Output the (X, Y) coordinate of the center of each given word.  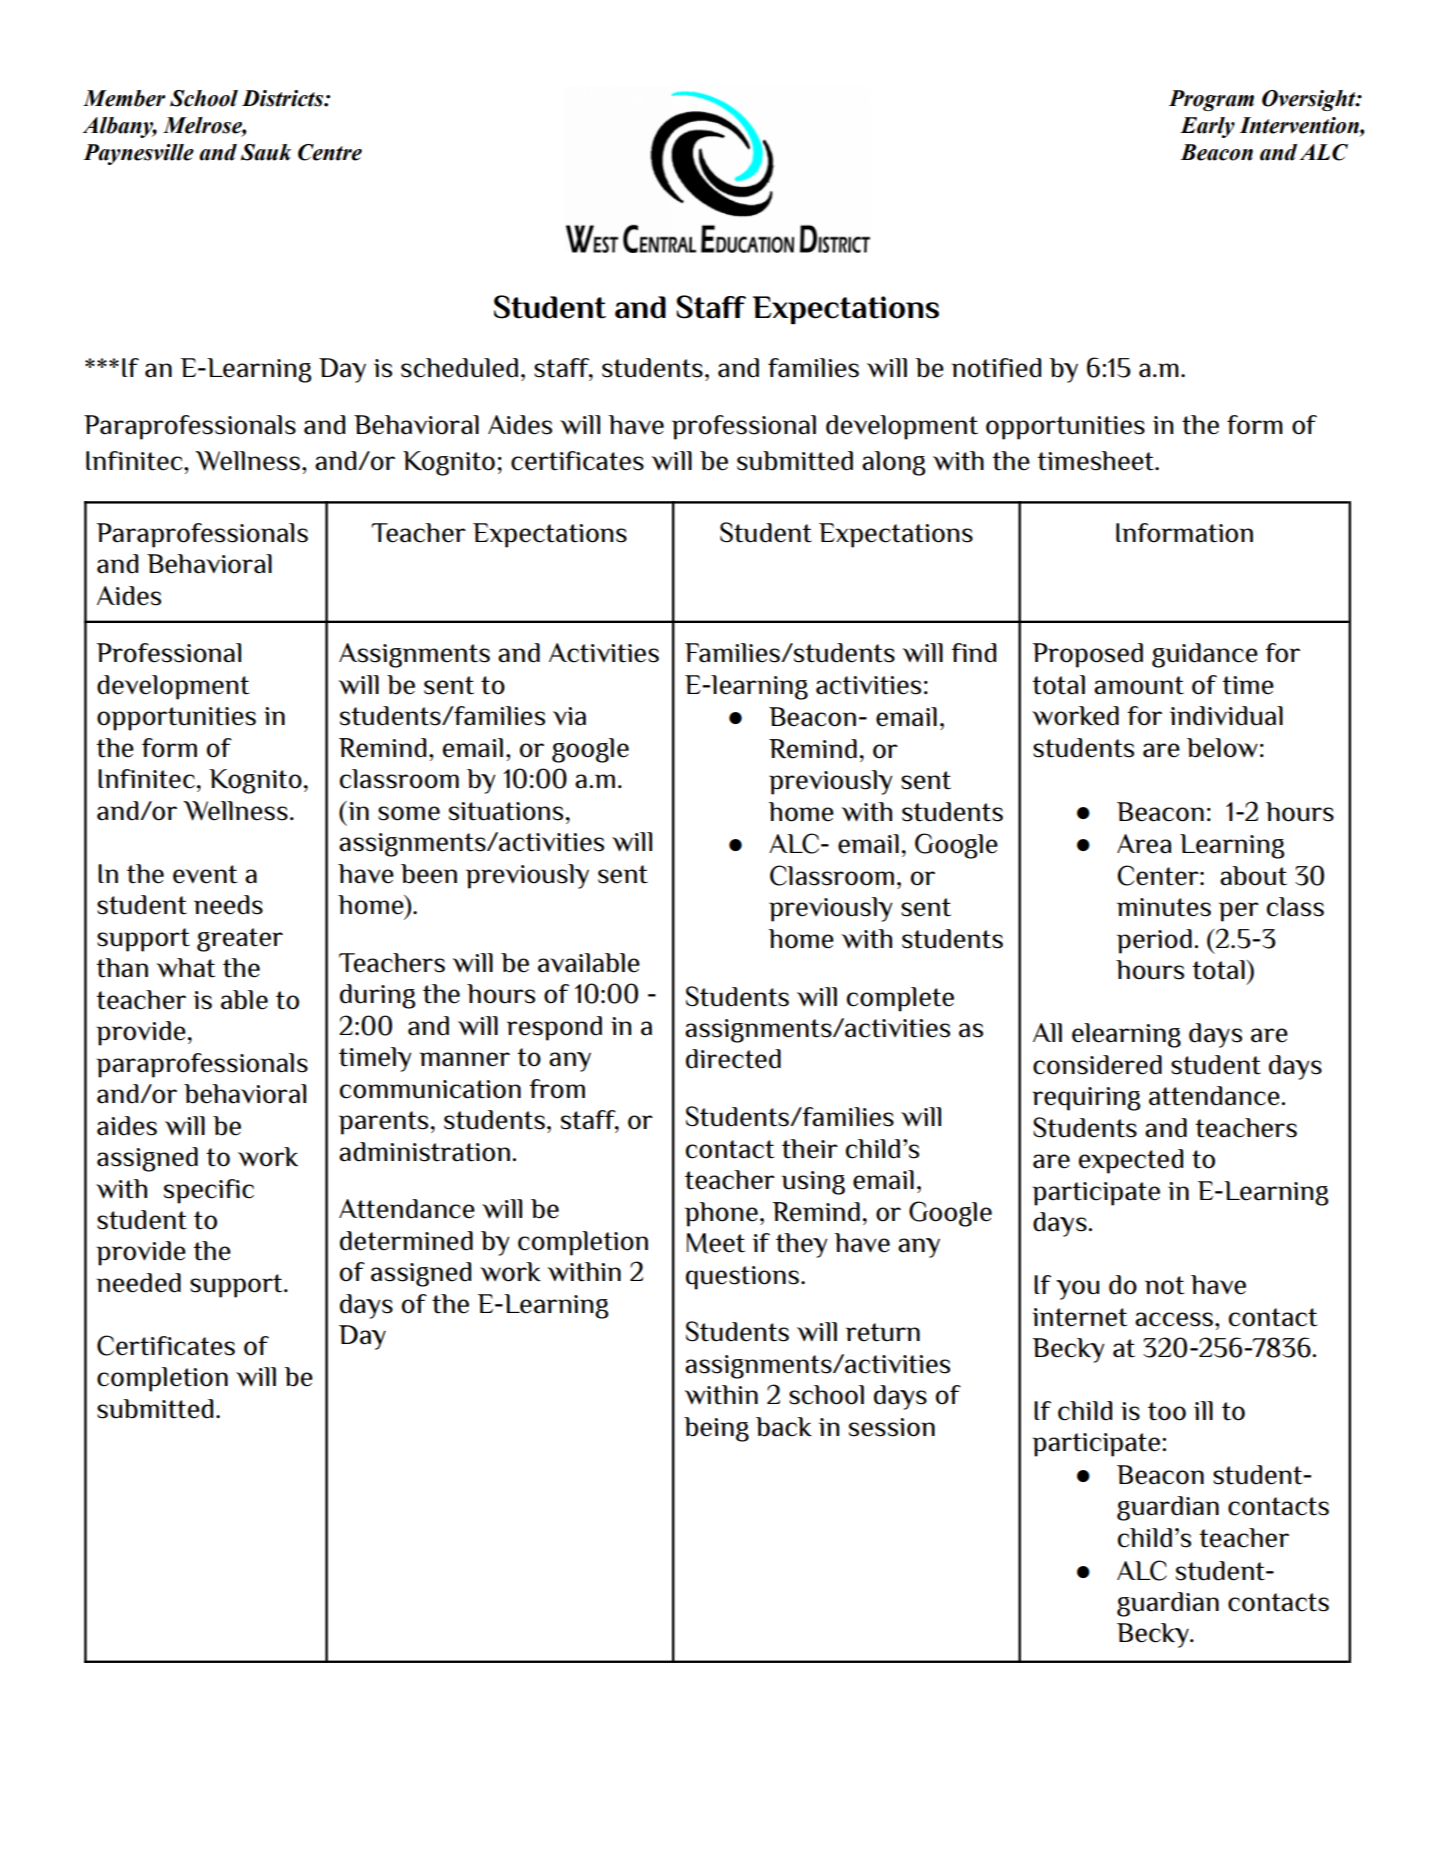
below (1222, 748)
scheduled (459, 368)
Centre (330, 152)
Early (1207, 127)
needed (138, 1283)
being (716, 1429)
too (1167, 1411)
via (569, 716)
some (409, 813)
